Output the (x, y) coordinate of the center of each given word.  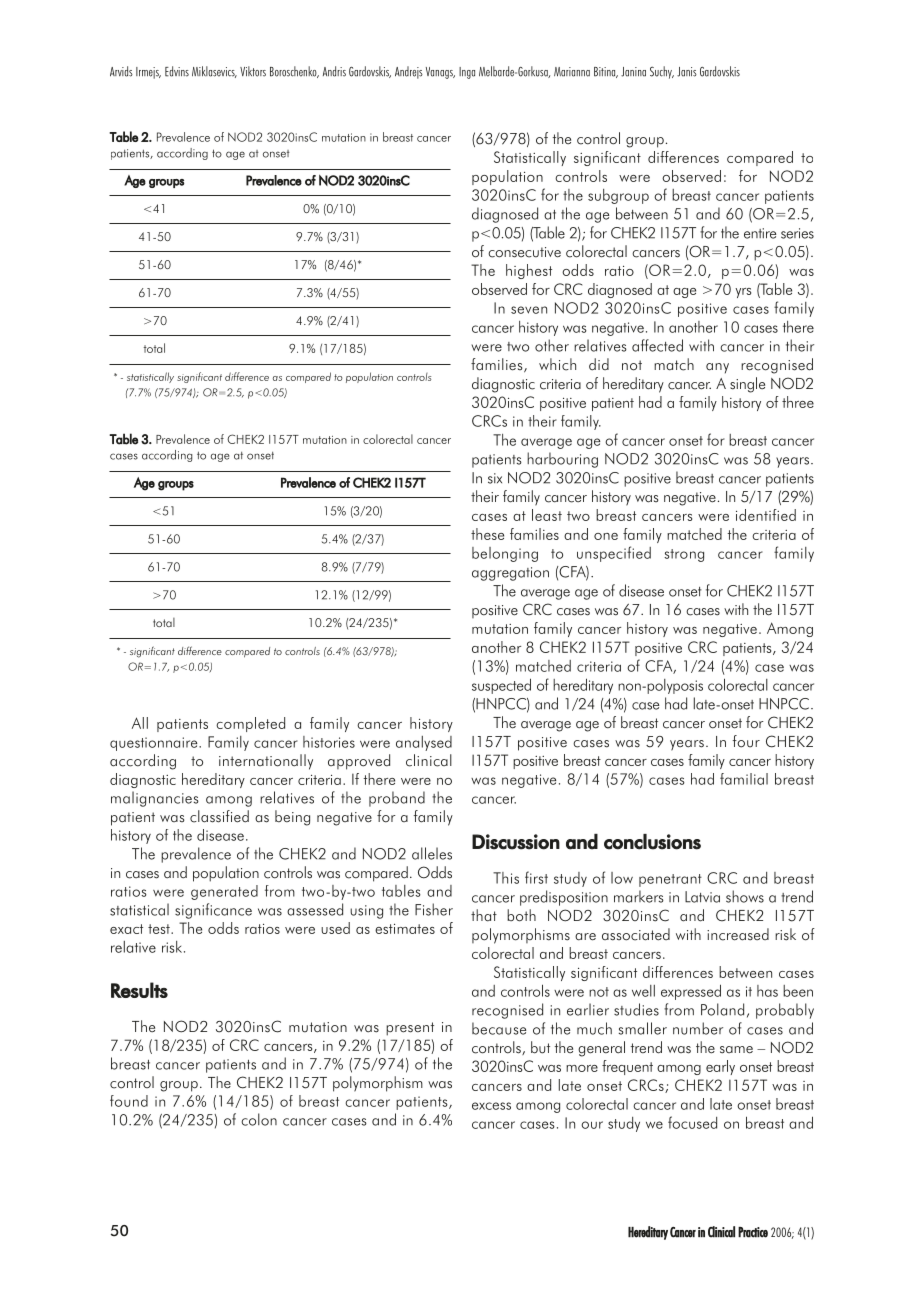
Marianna (572, 72)
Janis (687, 72)
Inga (467, 73)
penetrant (670, 880)
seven (529, 310)
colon (259, 1119)
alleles (432, 853)
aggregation (510, 574)
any (717, 368)
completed (250, 724)
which (557, 364)
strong (684, 555)
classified (219, 816)
